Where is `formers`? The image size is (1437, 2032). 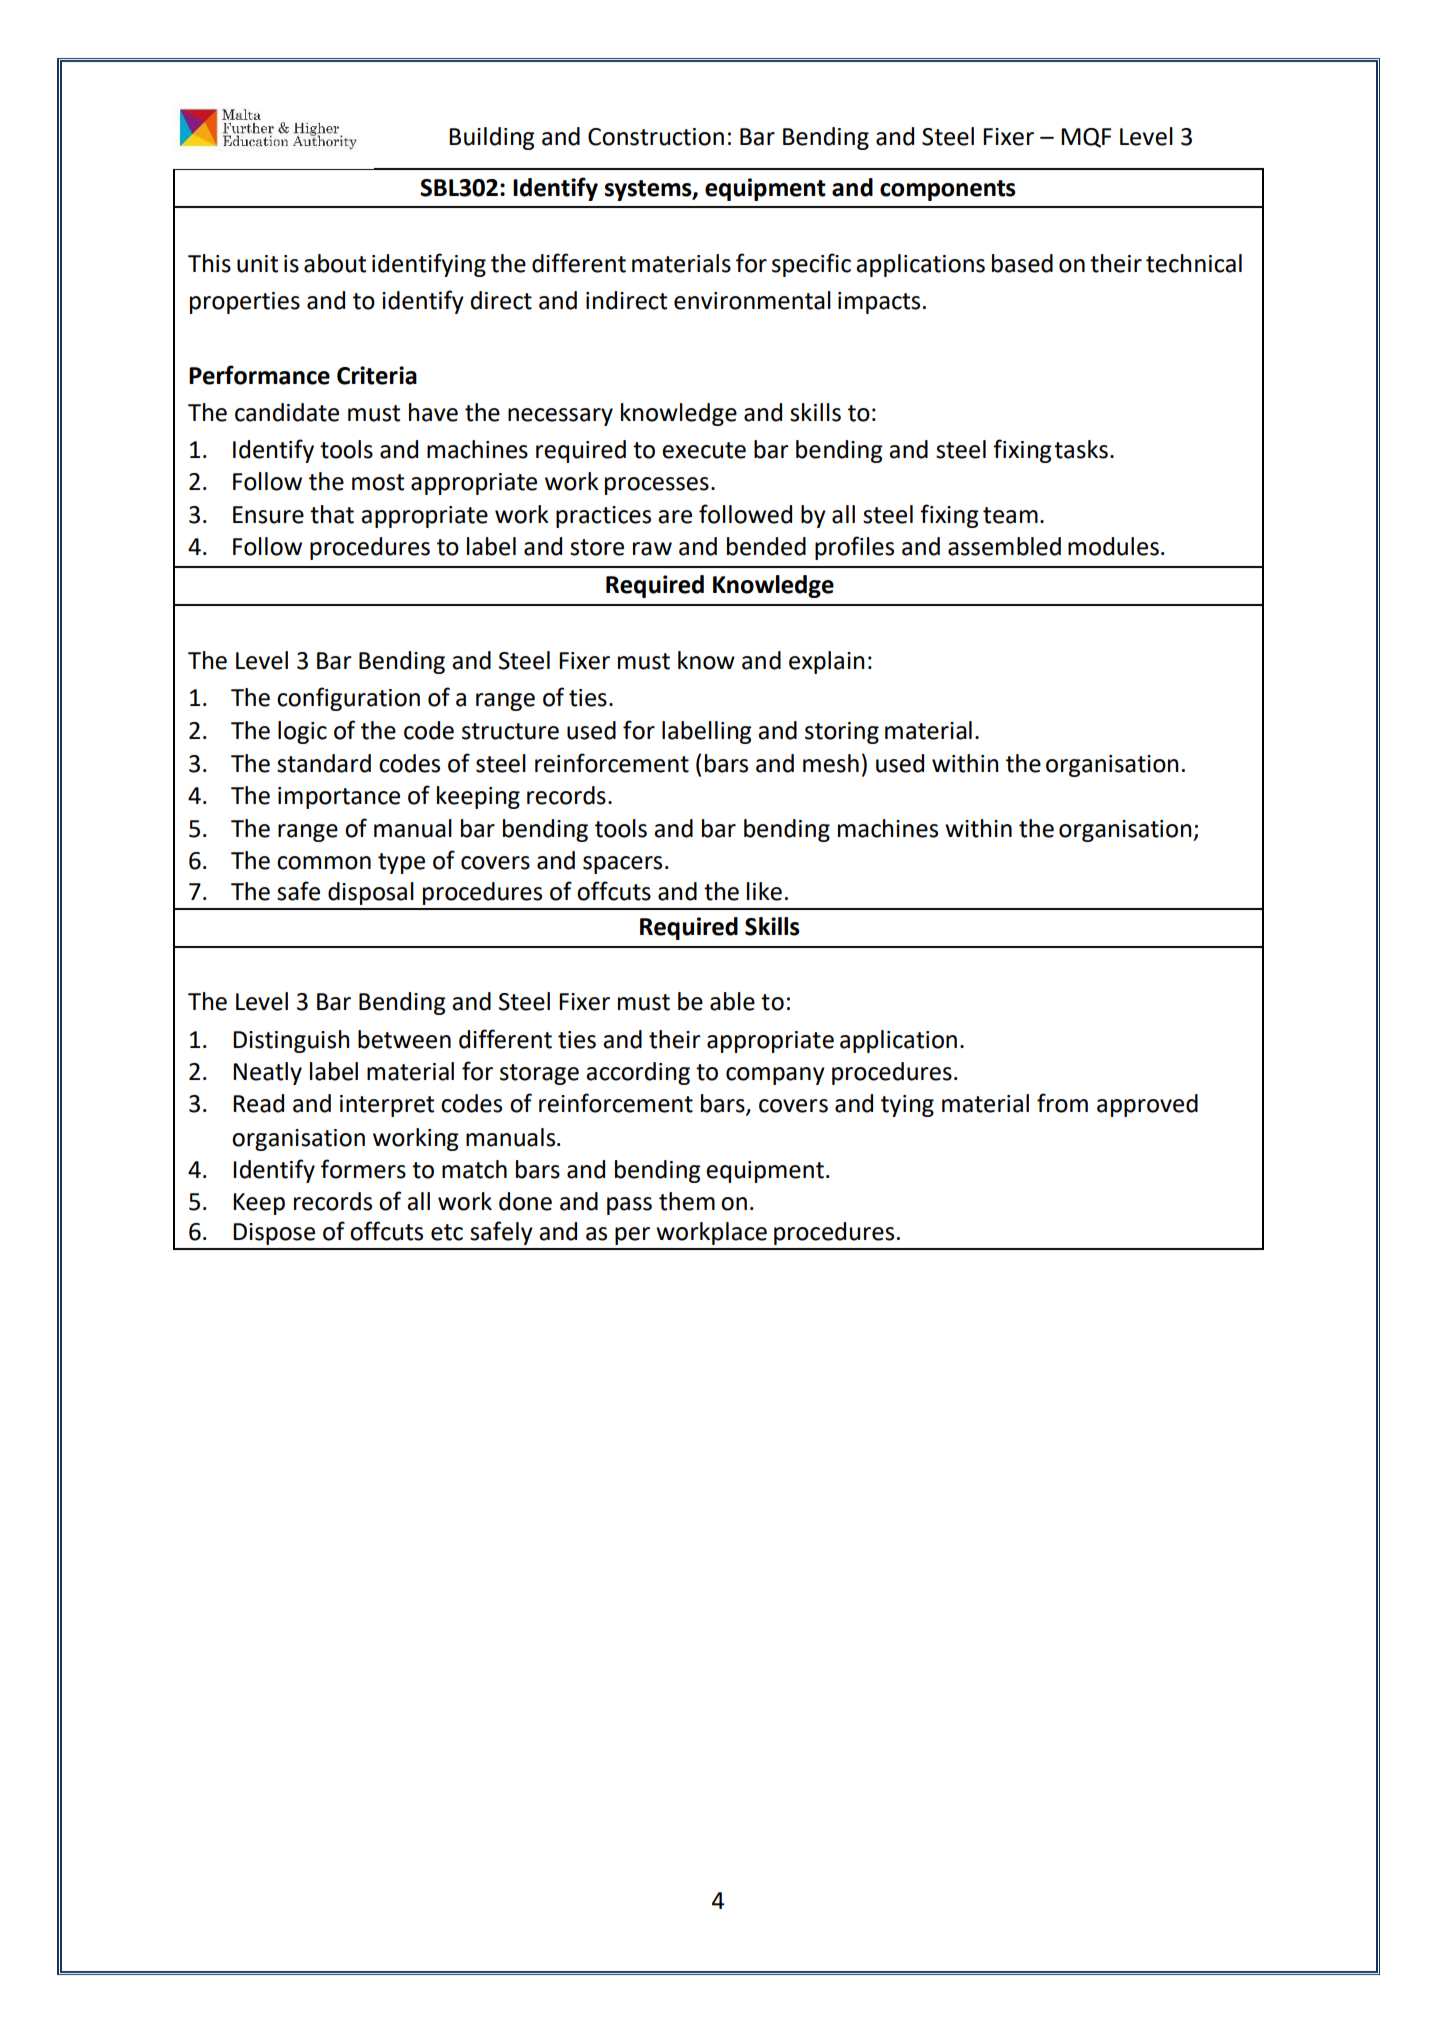
formers is located at coordinates (363, 1169).
